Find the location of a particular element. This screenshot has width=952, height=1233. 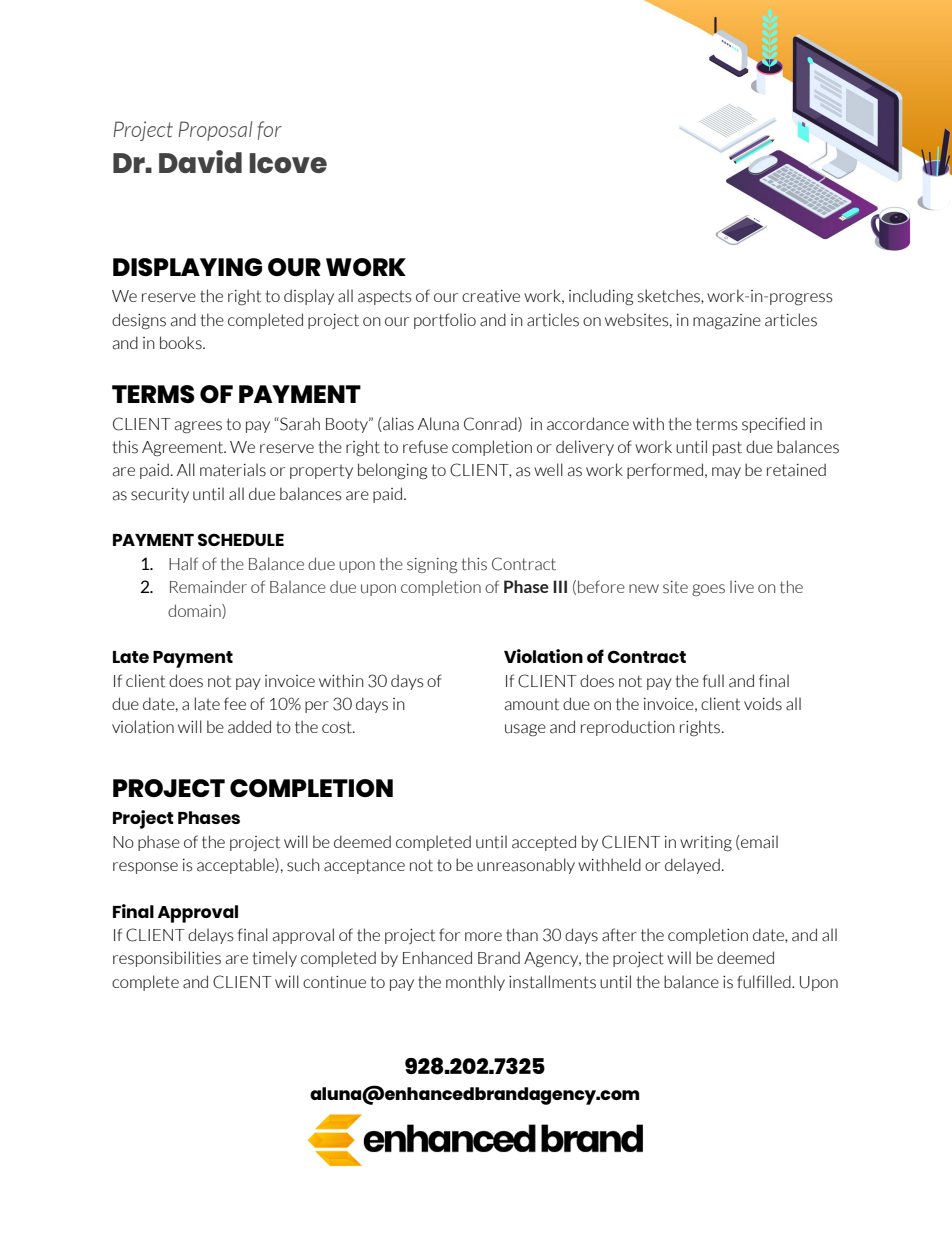

creative is located at coordinates (491, 296).
